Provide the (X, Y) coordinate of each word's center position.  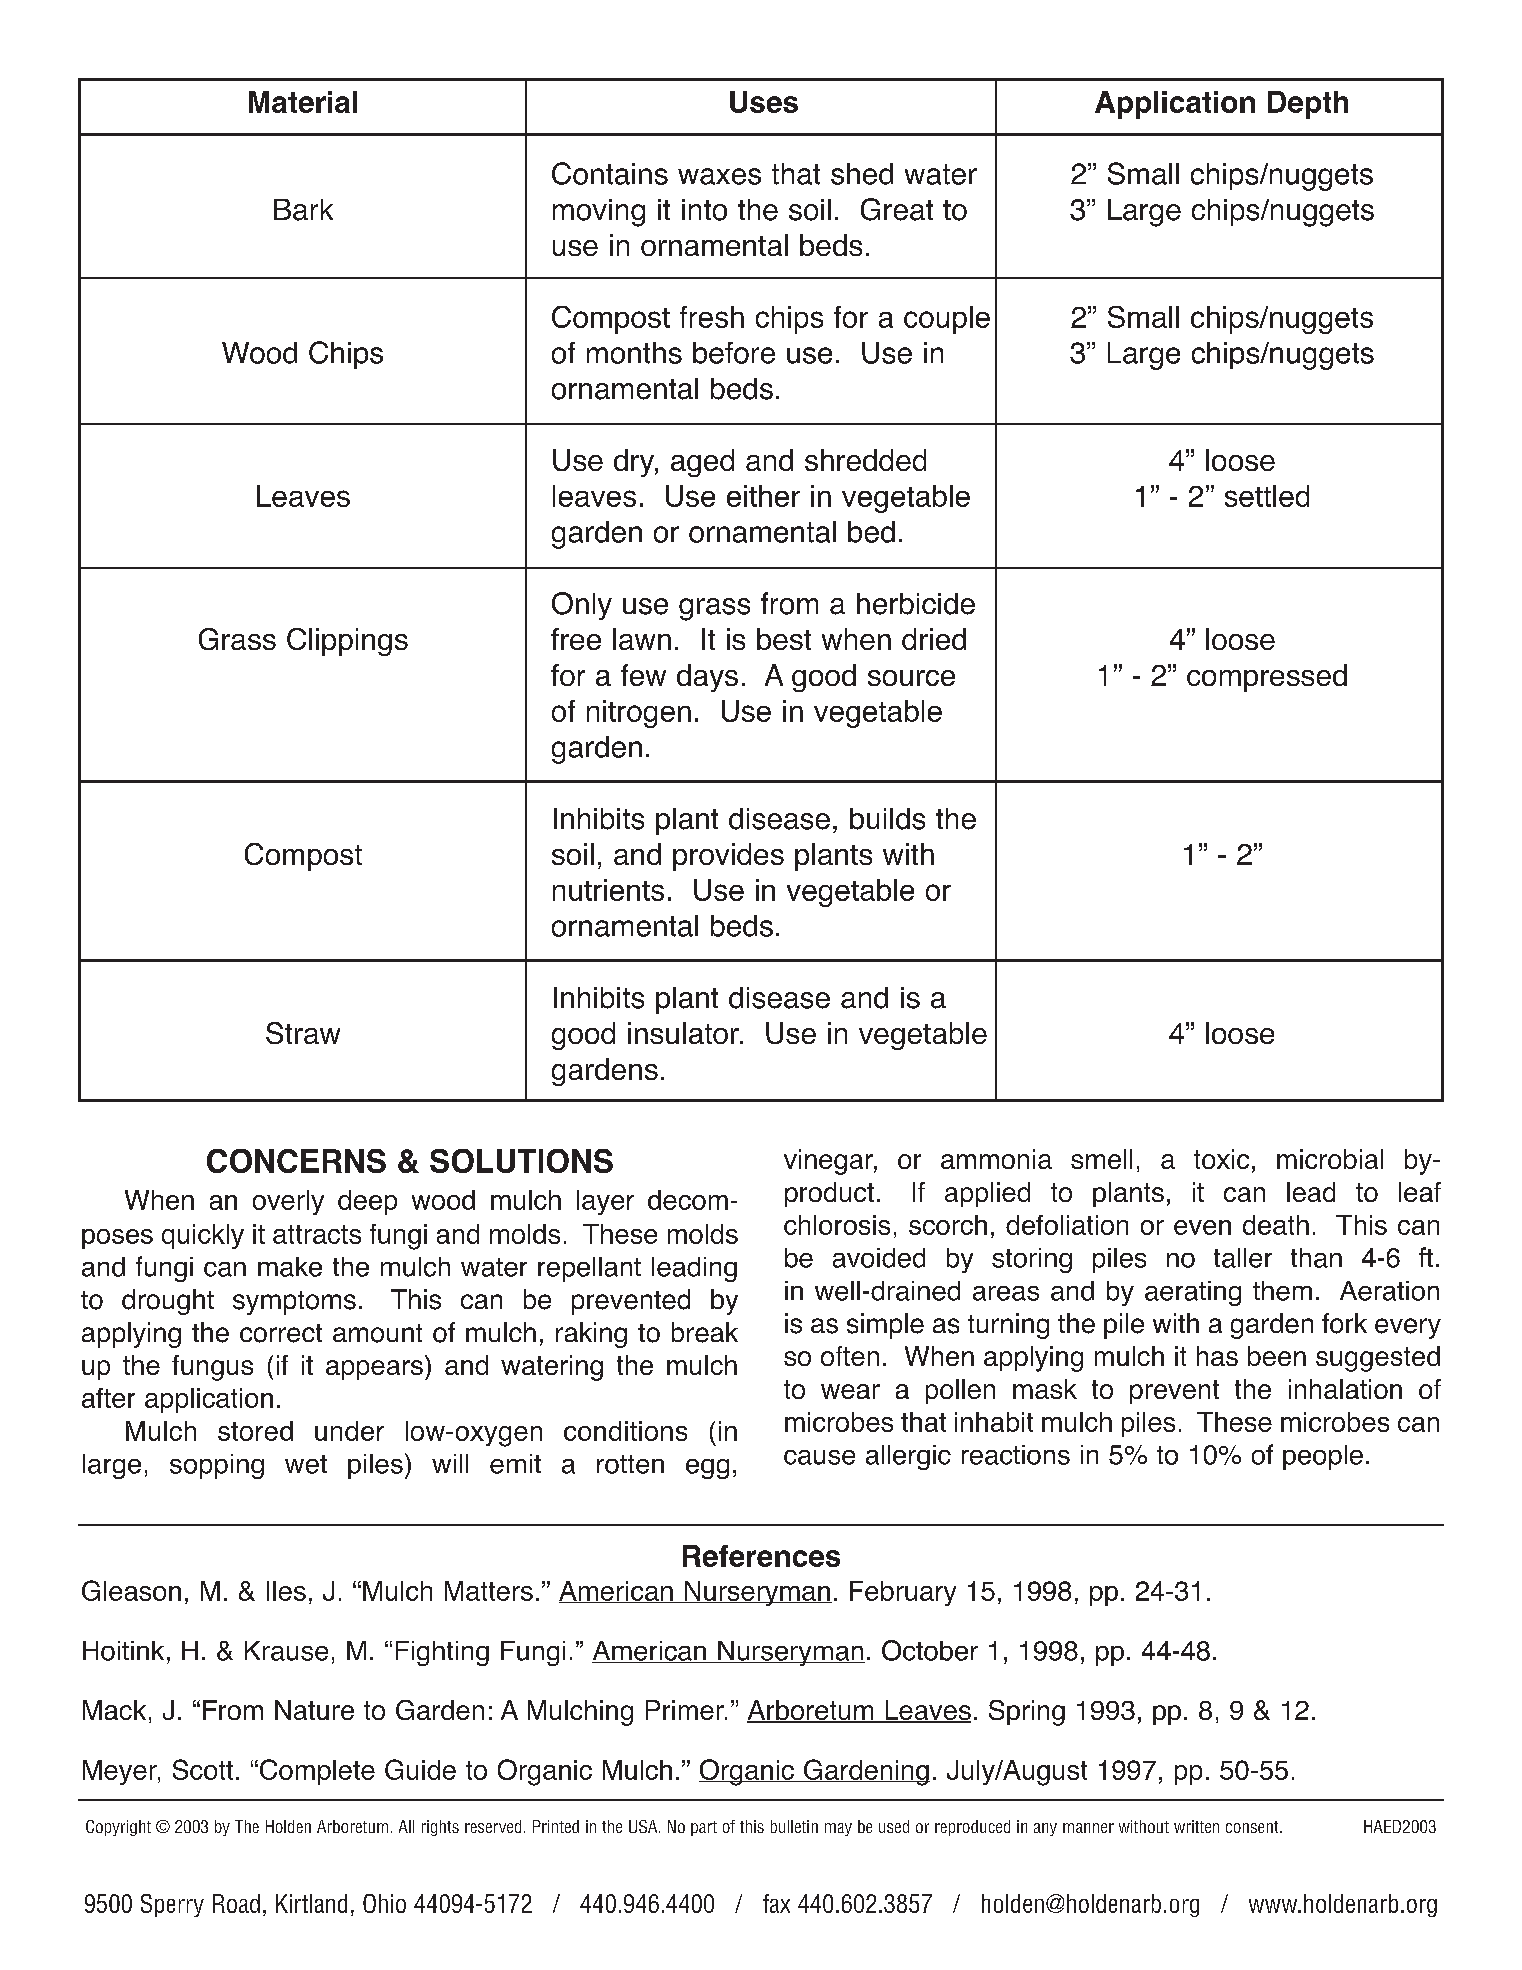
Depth (1308, 105)
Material (303, 102)
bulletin (794, 1826)
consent (1253, 1827)
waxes (719, 176)
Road (236, 1903)
